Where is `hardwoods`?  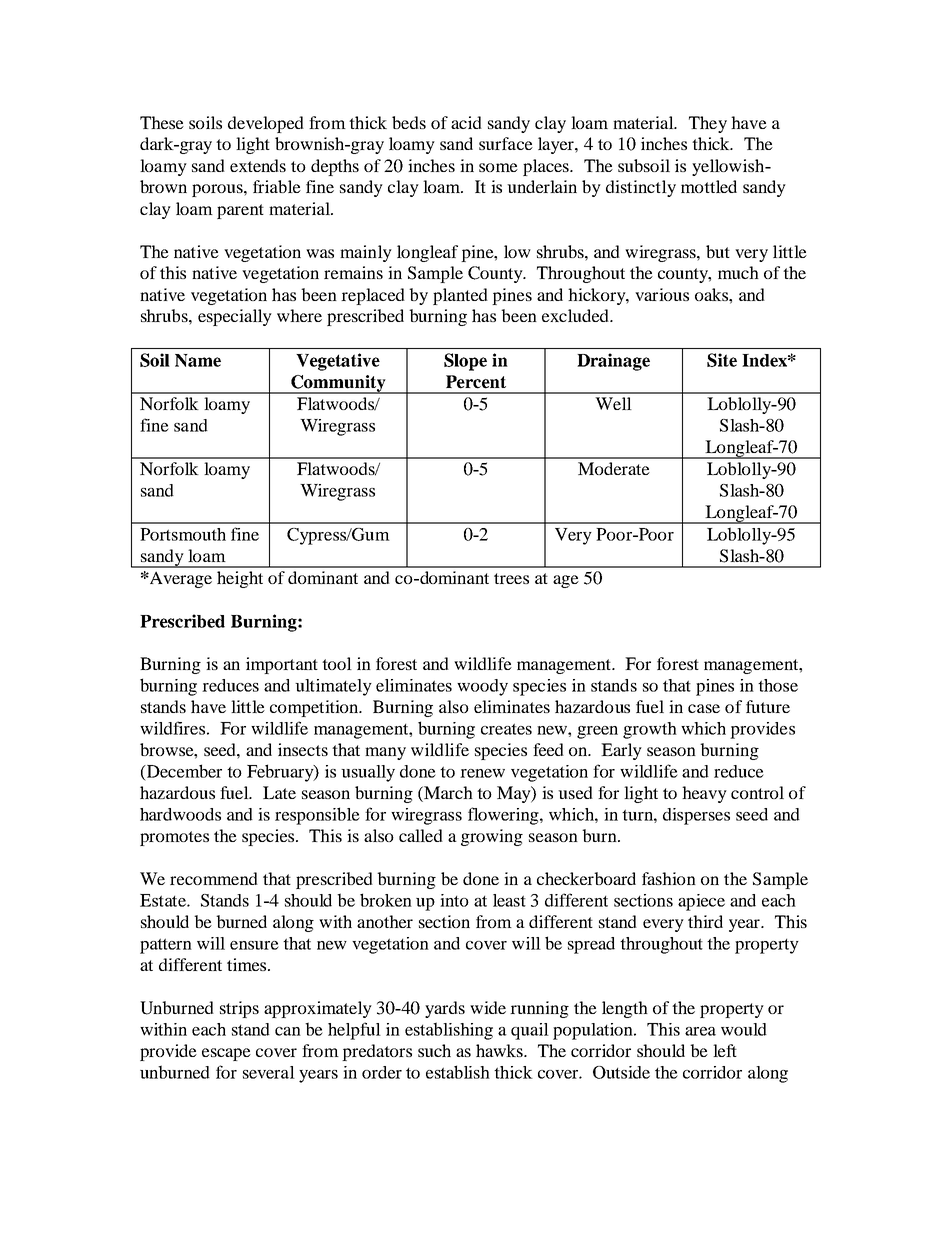 hardwoods is located at coordinates (180, 814).
